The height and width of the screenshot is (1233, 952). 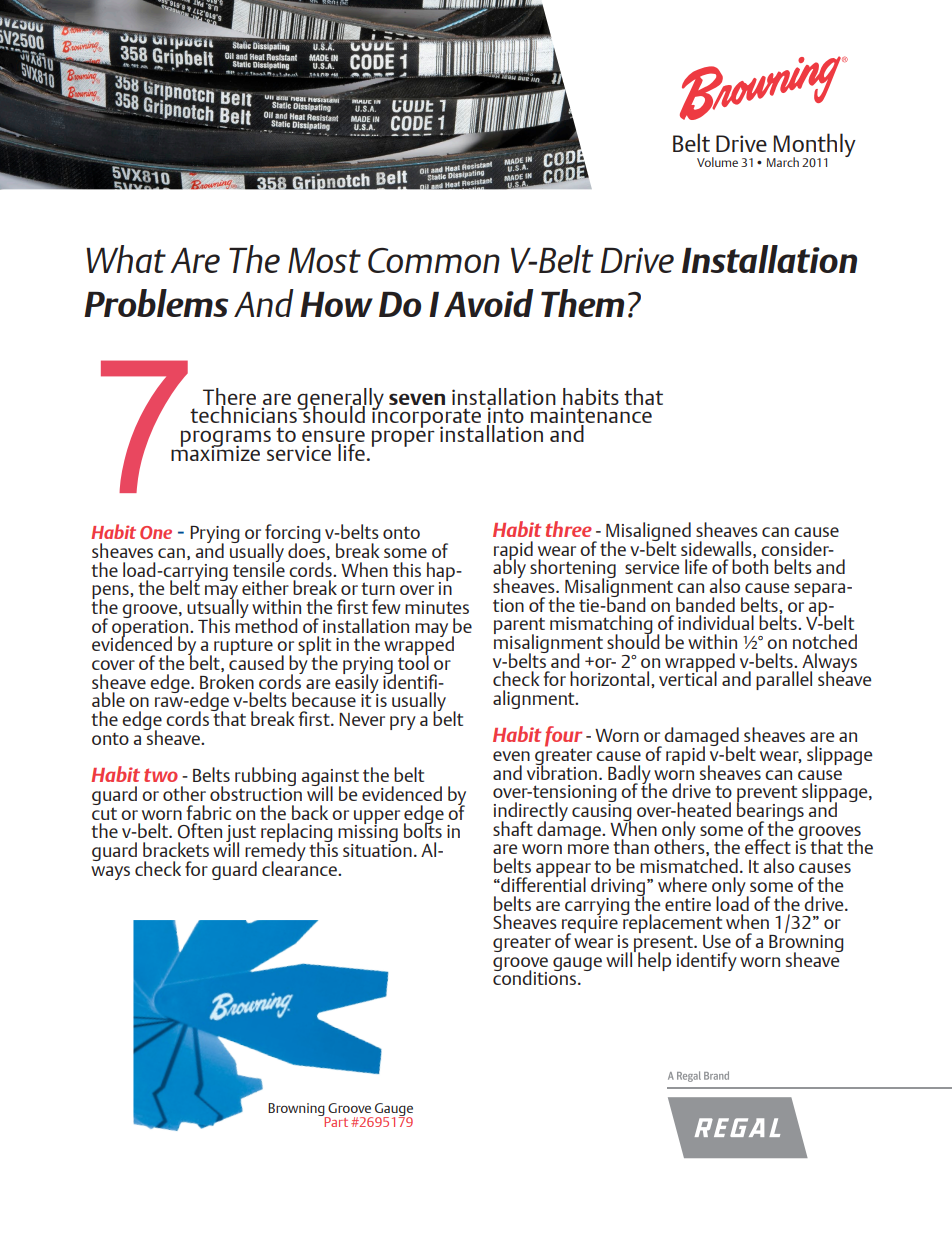 I want to click on individual, so click(x=716, y=622).
